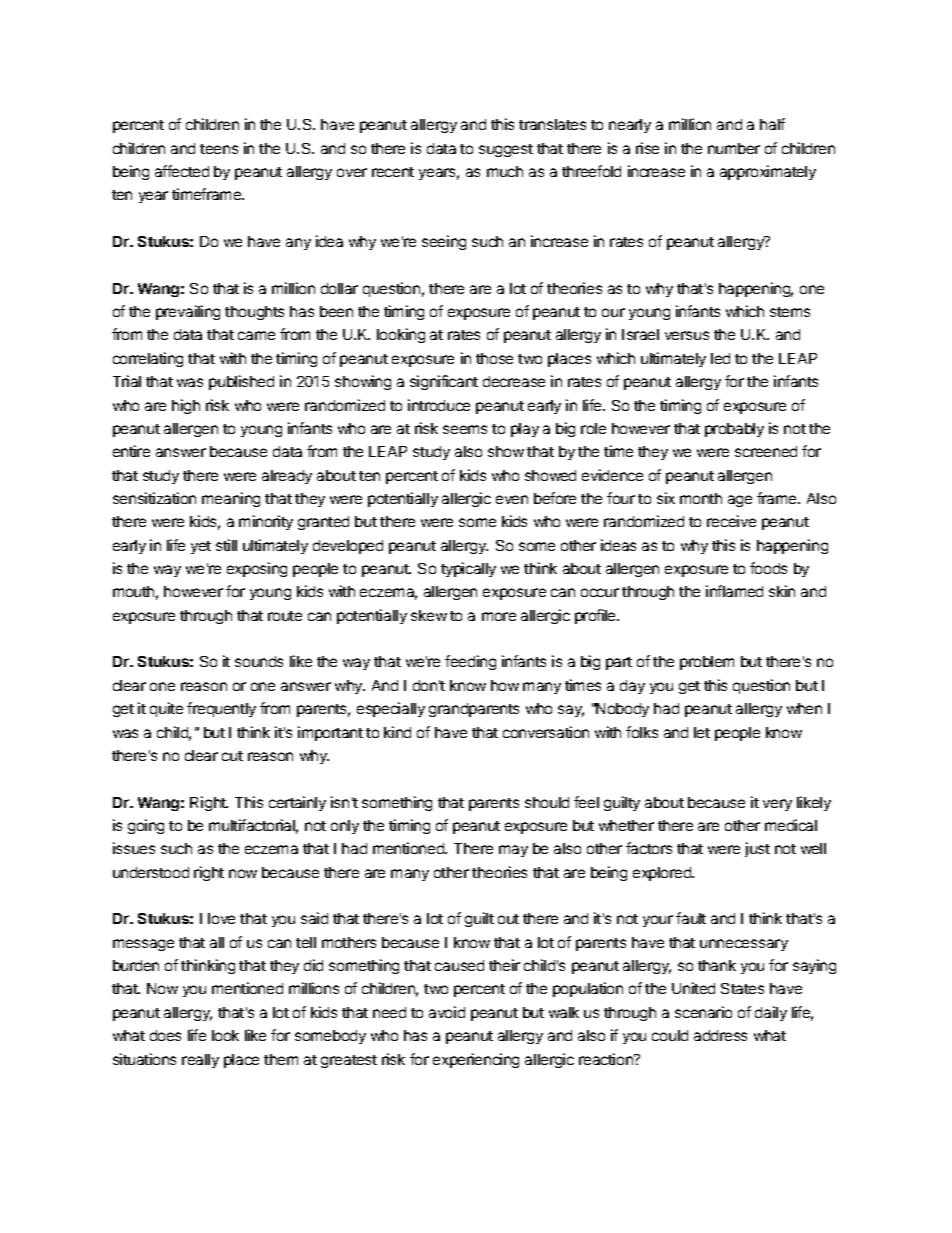 The height and width of the image is (1233, 952). I want to click on typically, so click(468, 569).
